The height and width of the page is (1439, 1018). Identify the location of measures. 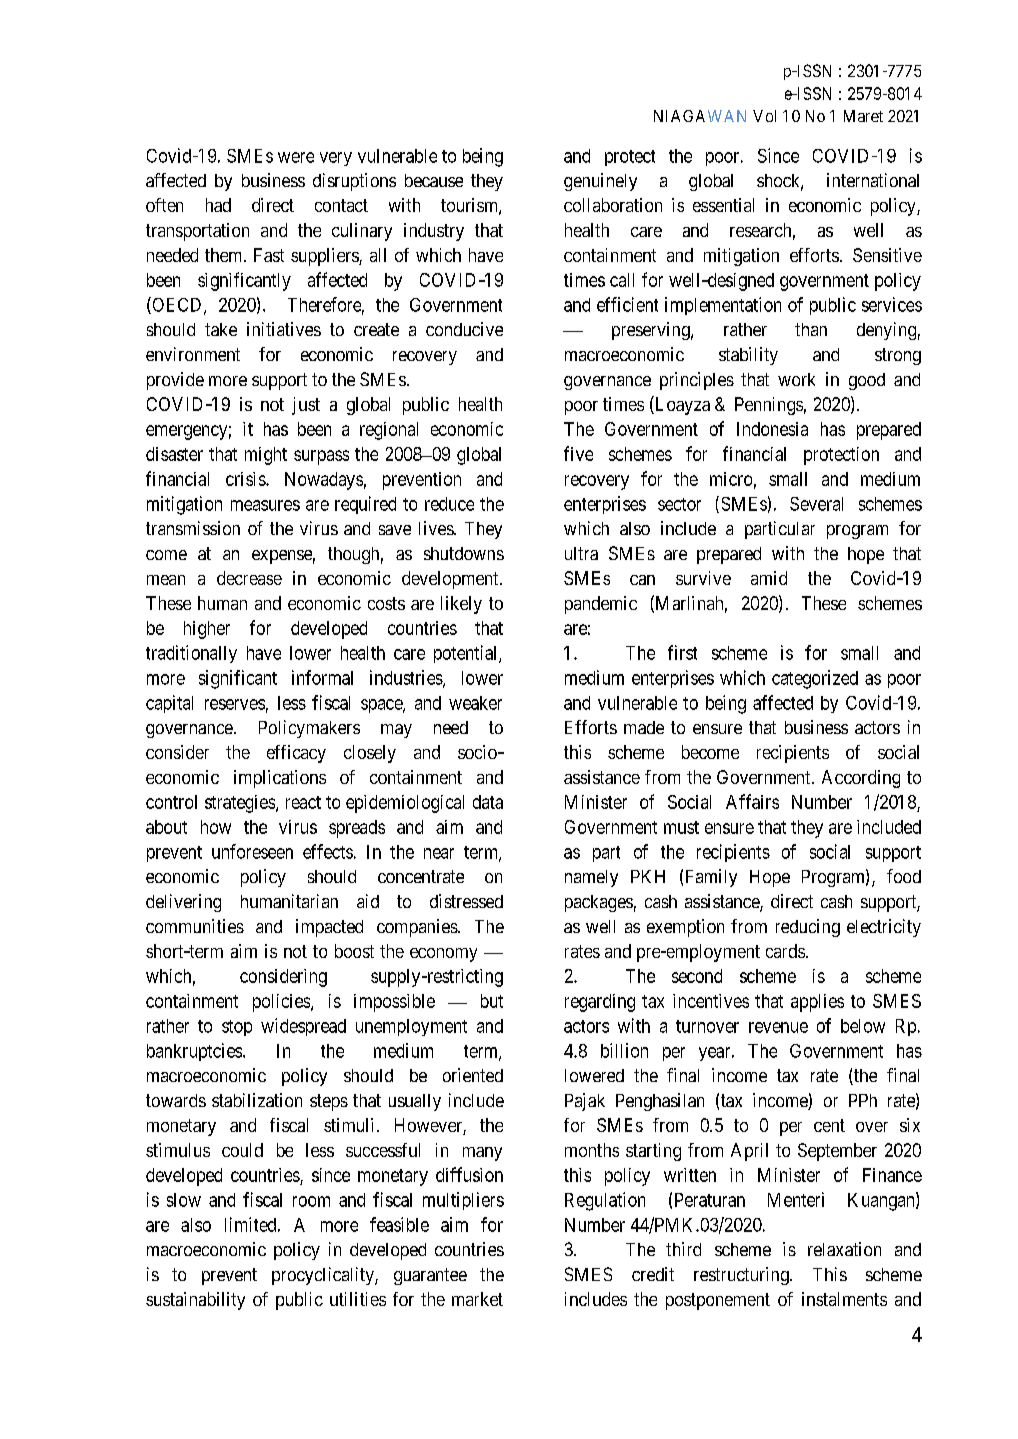
(265, 505).
